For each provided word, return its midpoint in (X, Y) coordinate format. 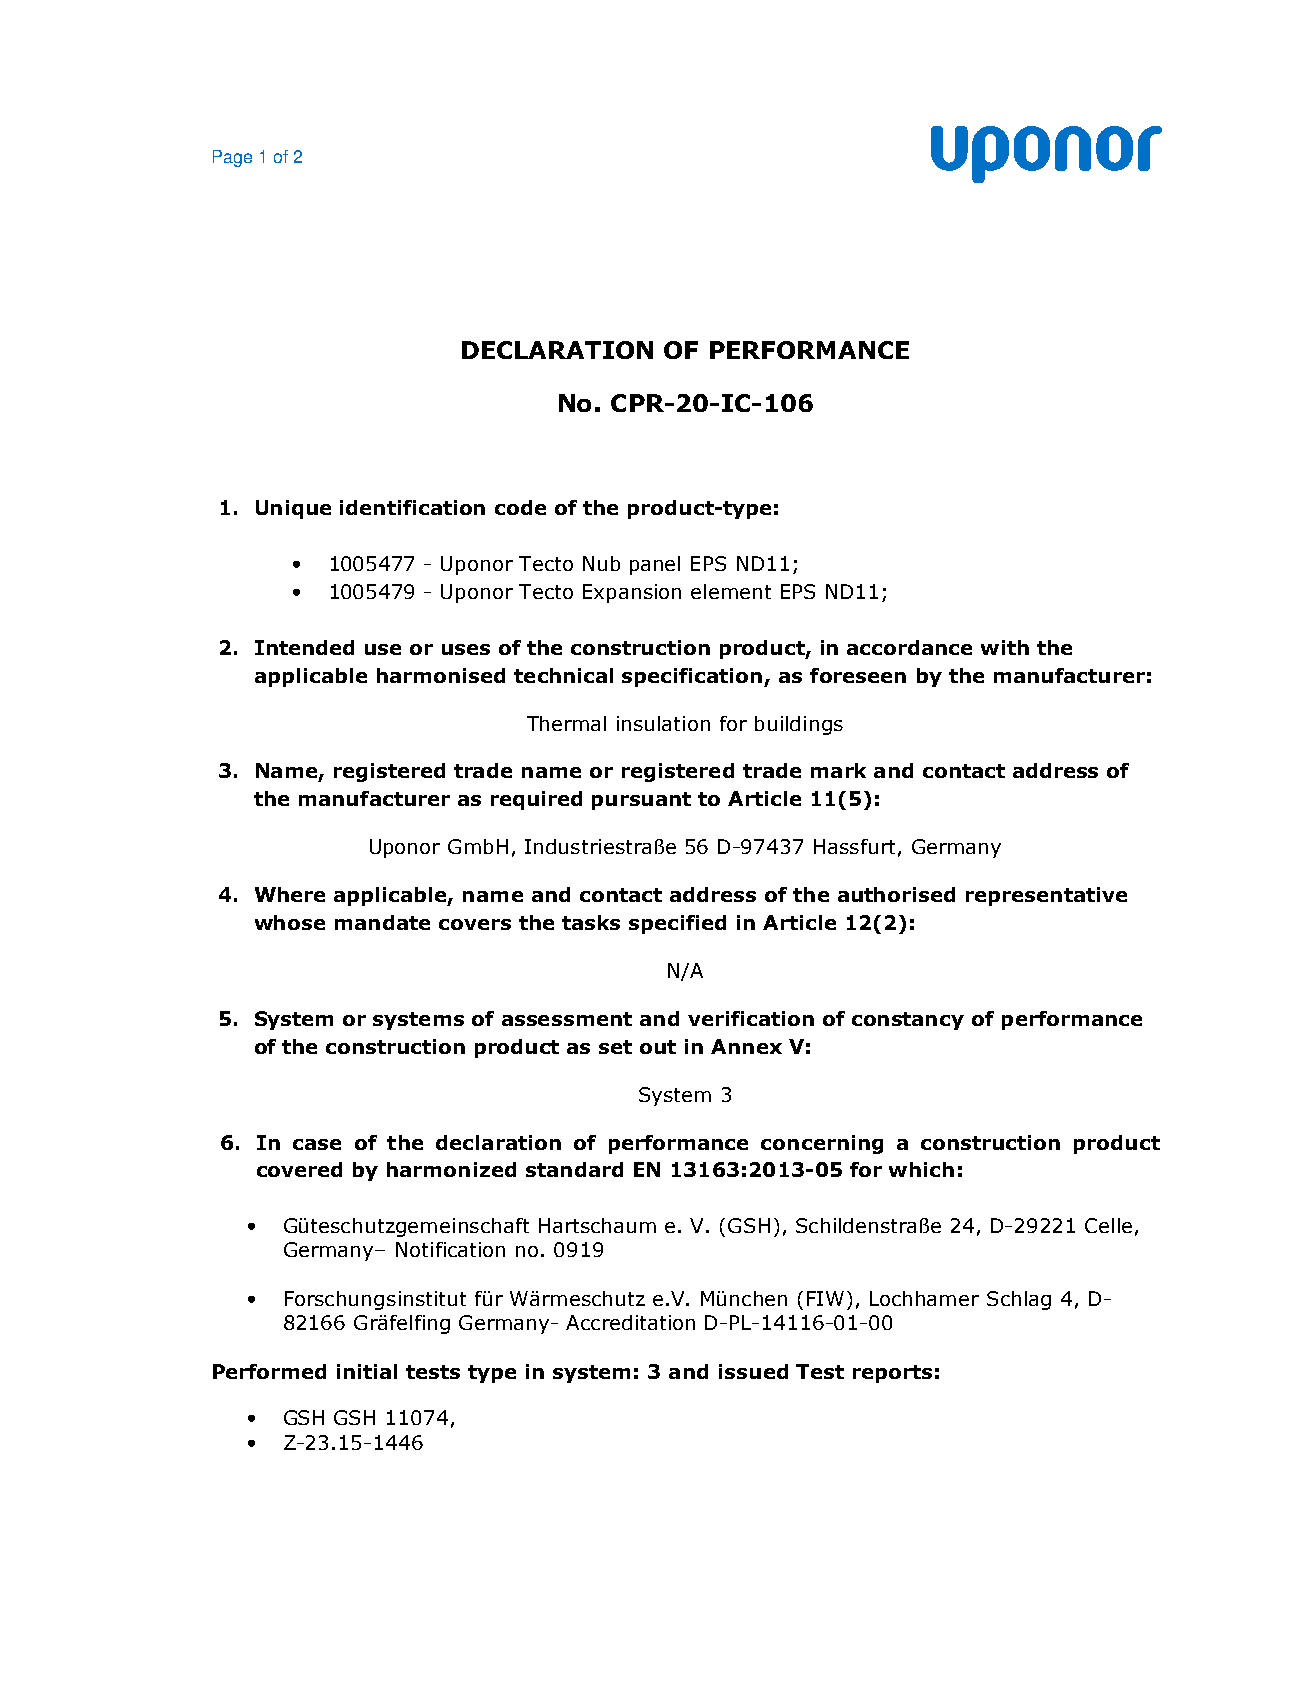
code (520, 507)
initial (367, 1371)
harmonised (441, 675)
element (731, 591)
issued (753, 1371)
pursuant (641, 801)
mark (838, 770)
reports (892, 1374)
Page (232, 158)
